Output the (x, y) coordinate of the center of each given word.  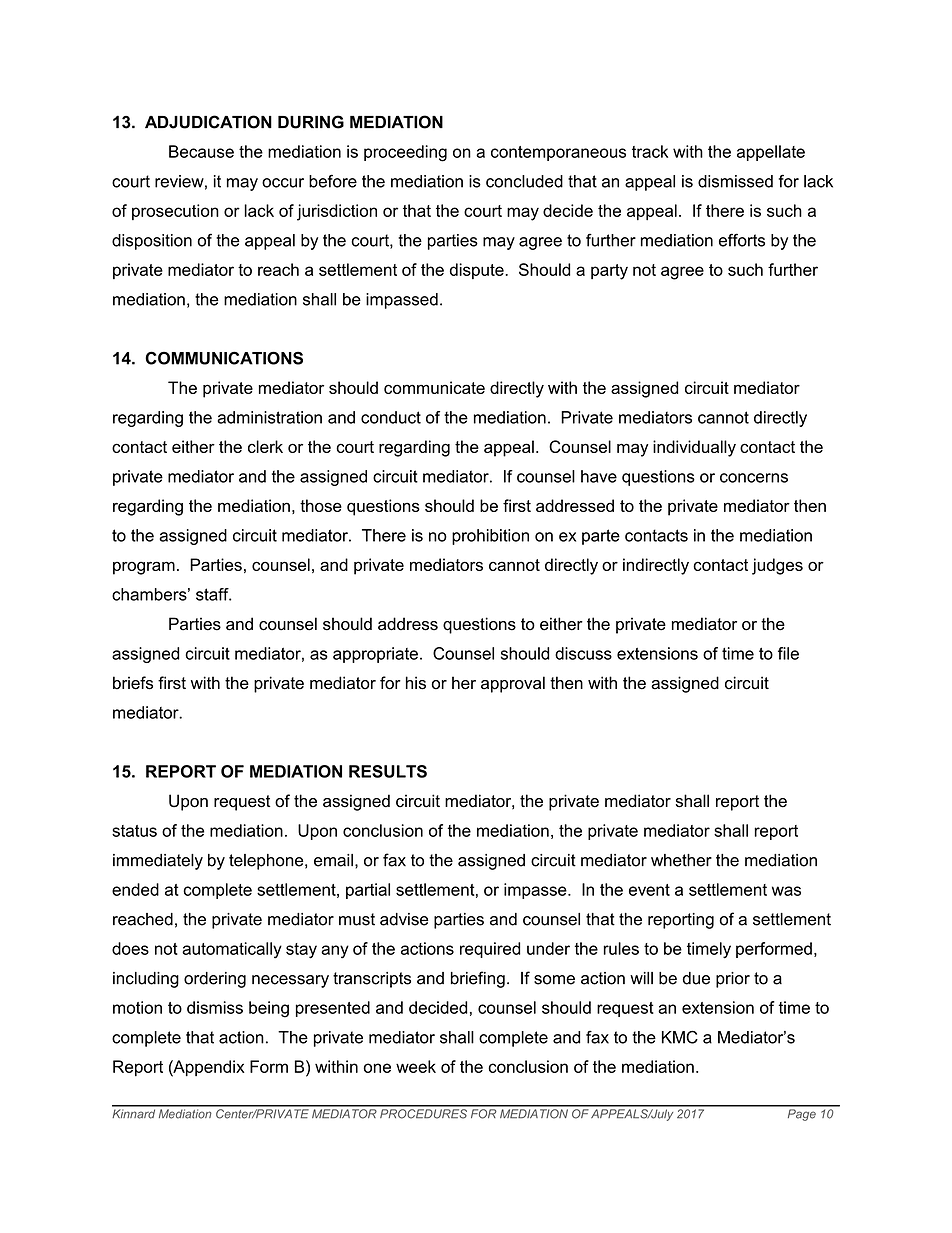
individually (694, 448)
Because (201, 151)
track (650, 151)
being (269, 1009)
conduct (391, 417)
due (696, 978)
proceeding (405, 153)
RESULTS (388, 771)
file (788, 653)
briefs (133, 683)
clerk (265, 446)
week (416, 1066)
